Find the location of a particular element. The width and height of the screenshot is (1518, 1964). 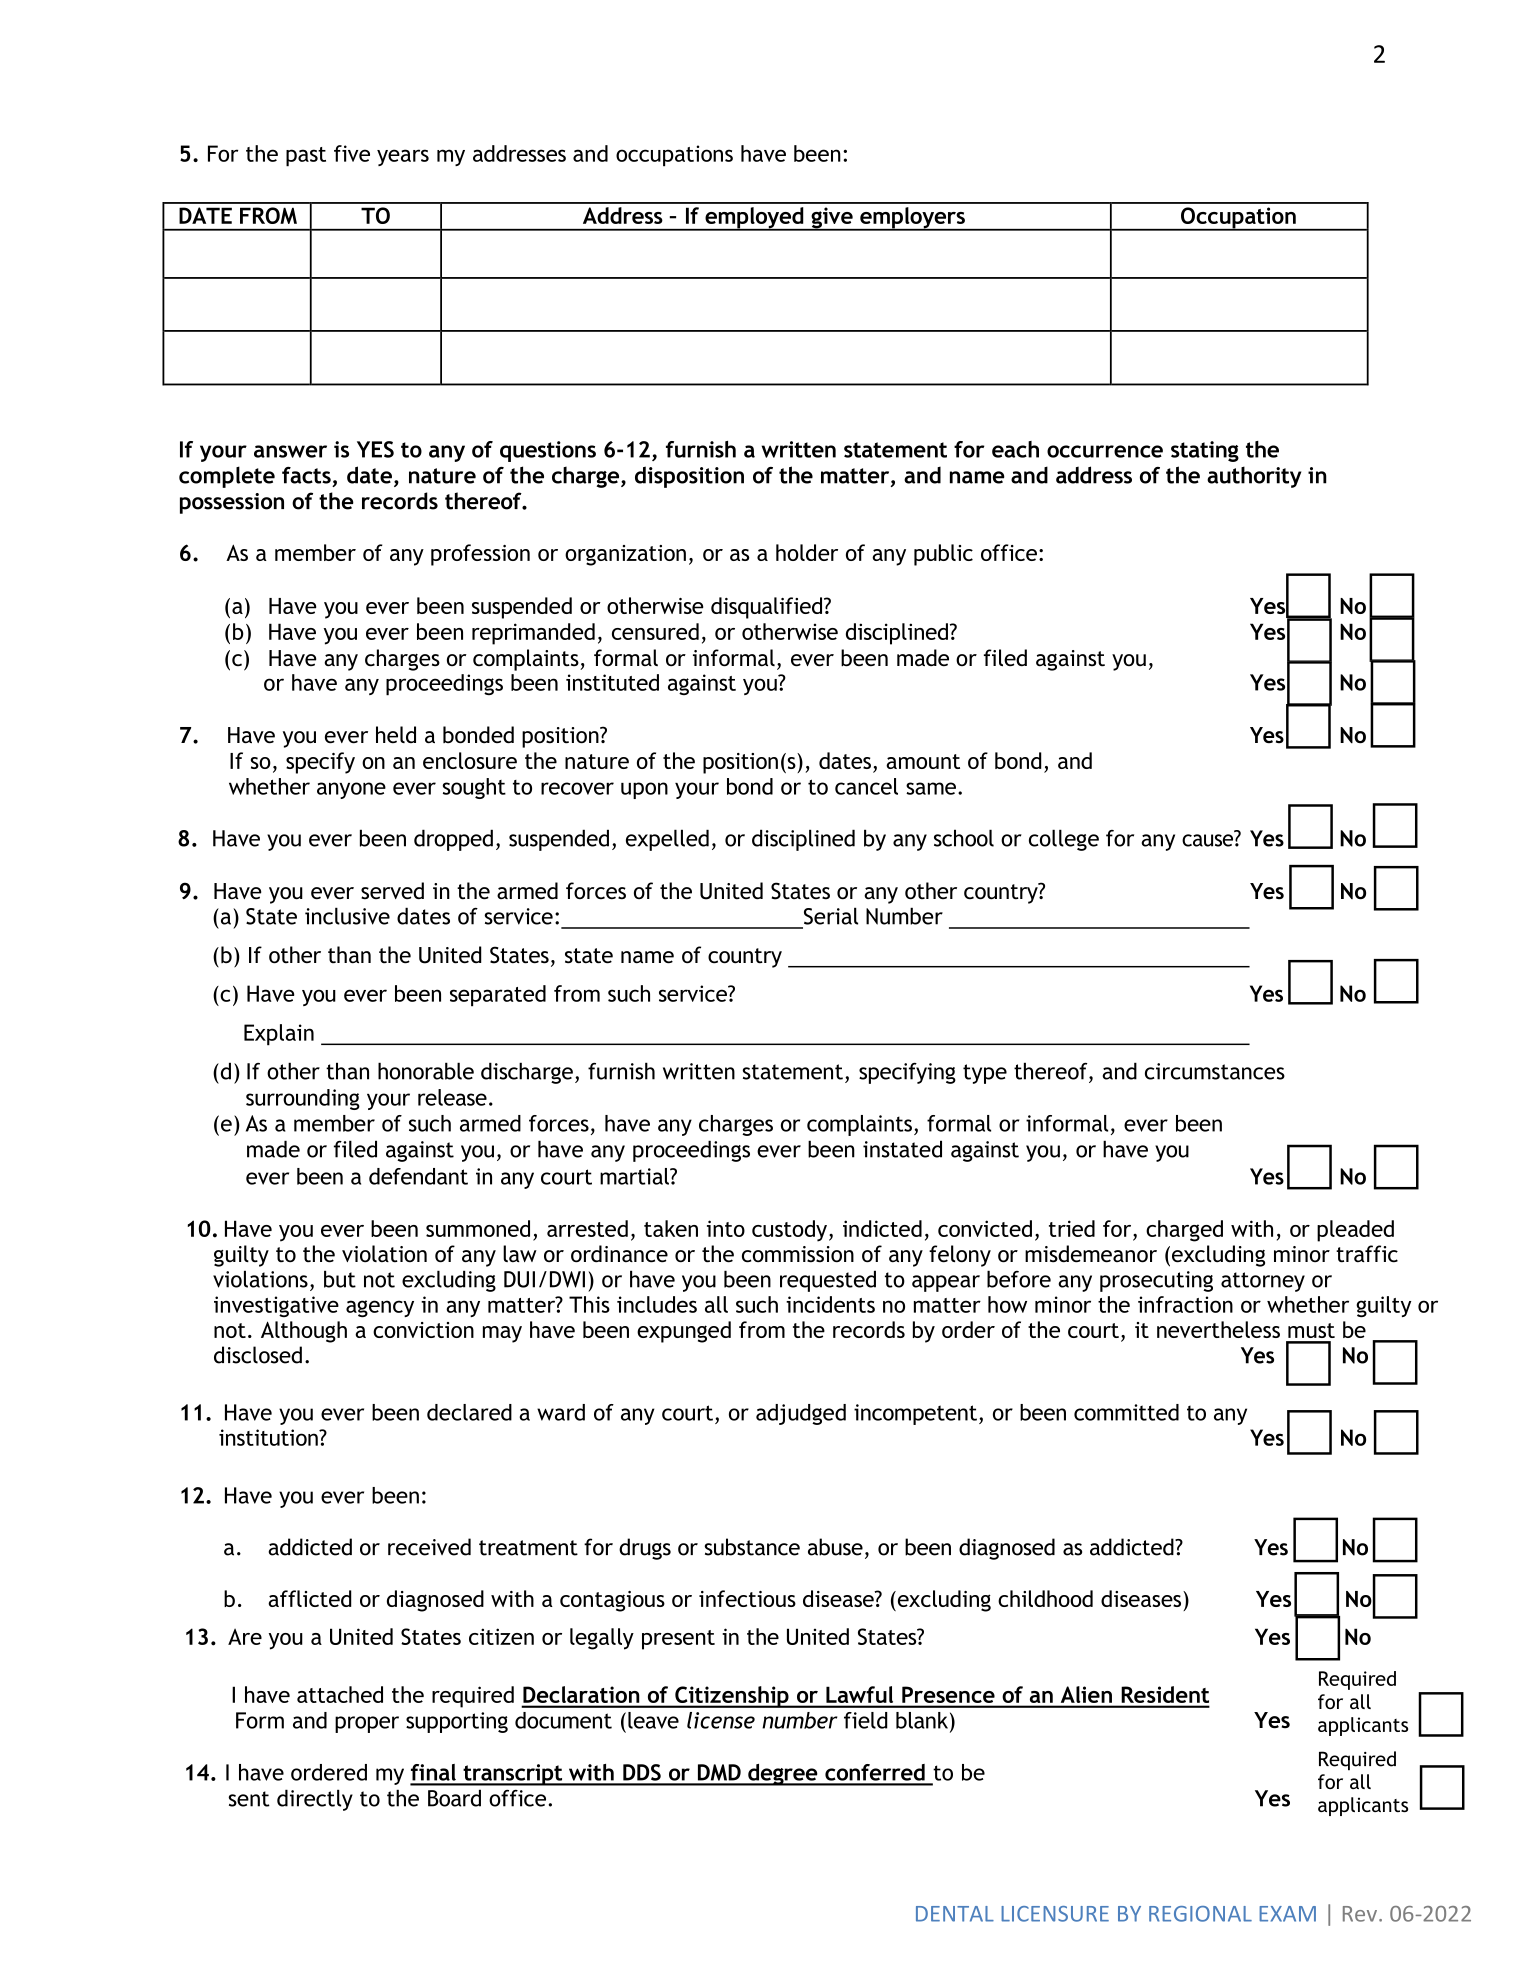

authority is located at coordinates (1254, 477).
